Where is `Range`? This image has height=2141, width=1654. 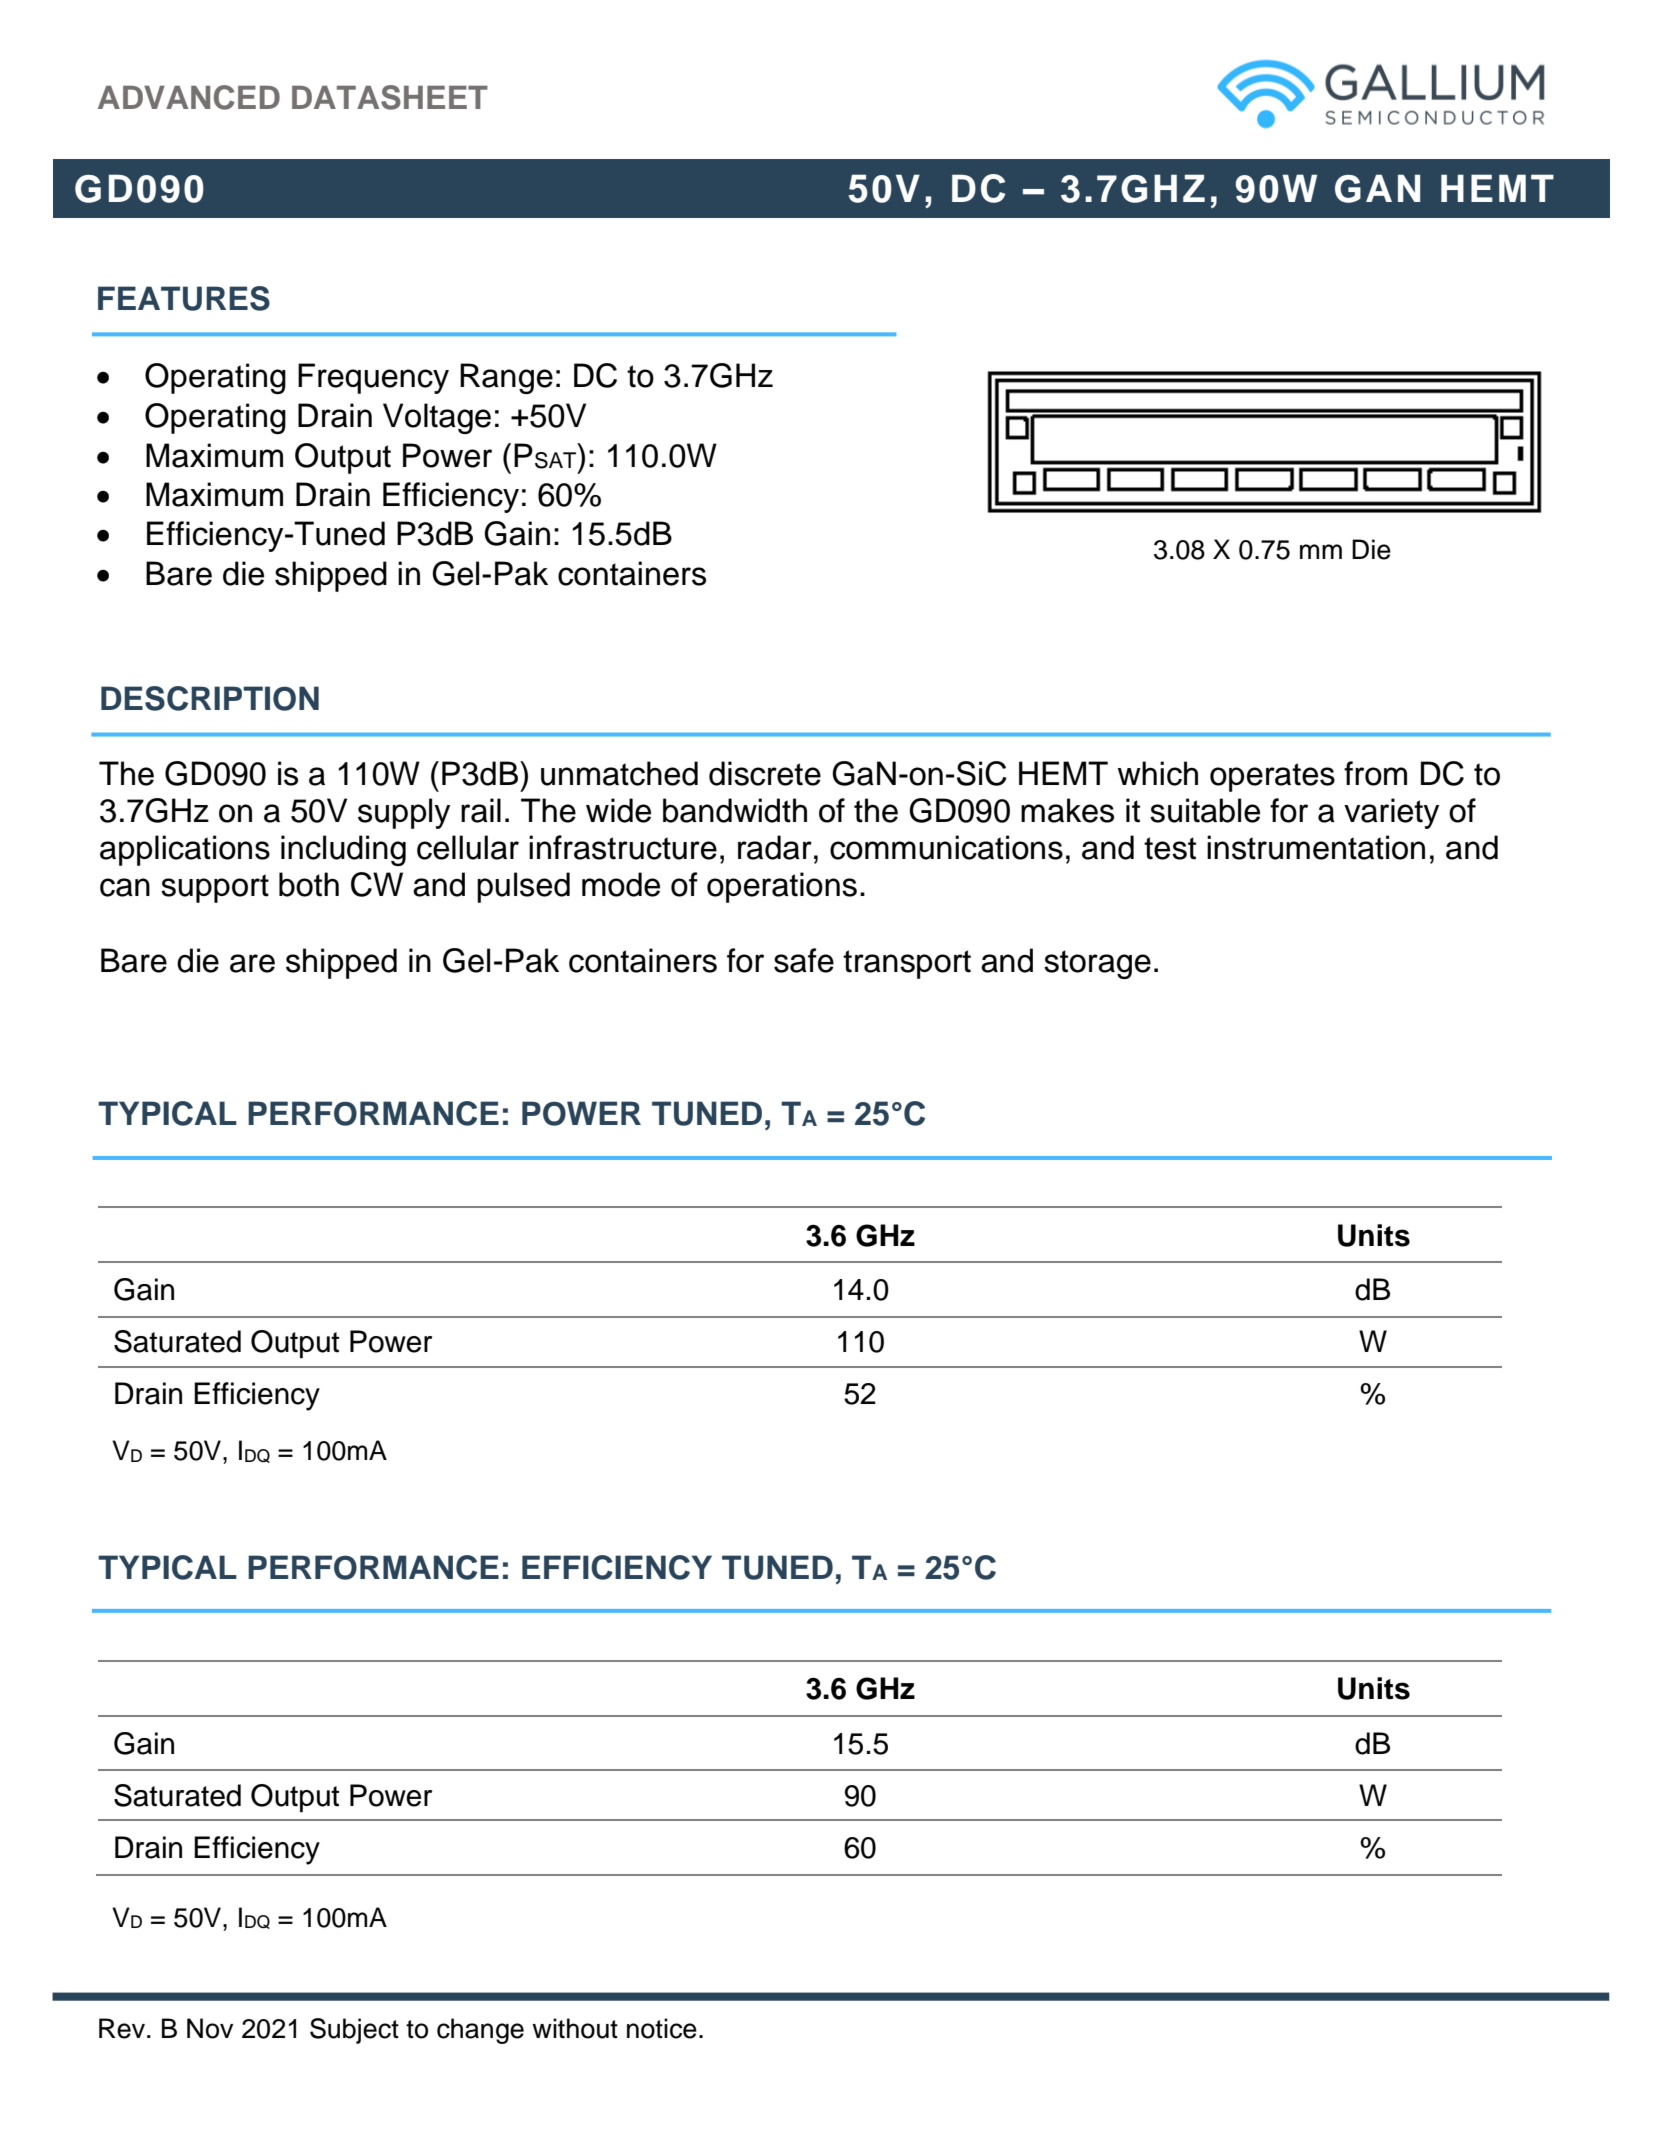
Range is located at coordinates (506, 378).
